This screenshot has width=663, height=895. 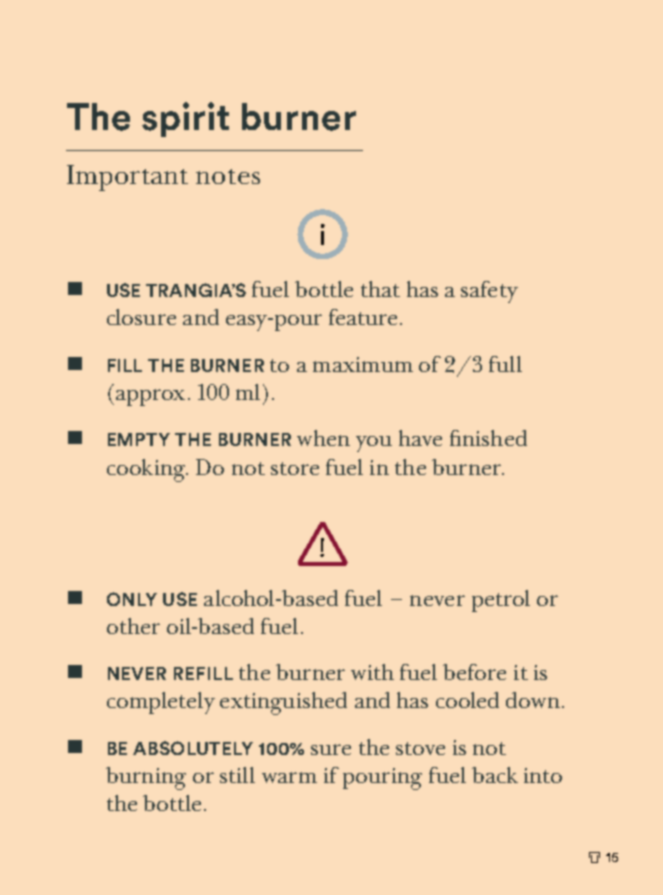 What do you see at coordinates (488, 438) in the screenshot?
I see `finished` at bounding box center [488, 438].
